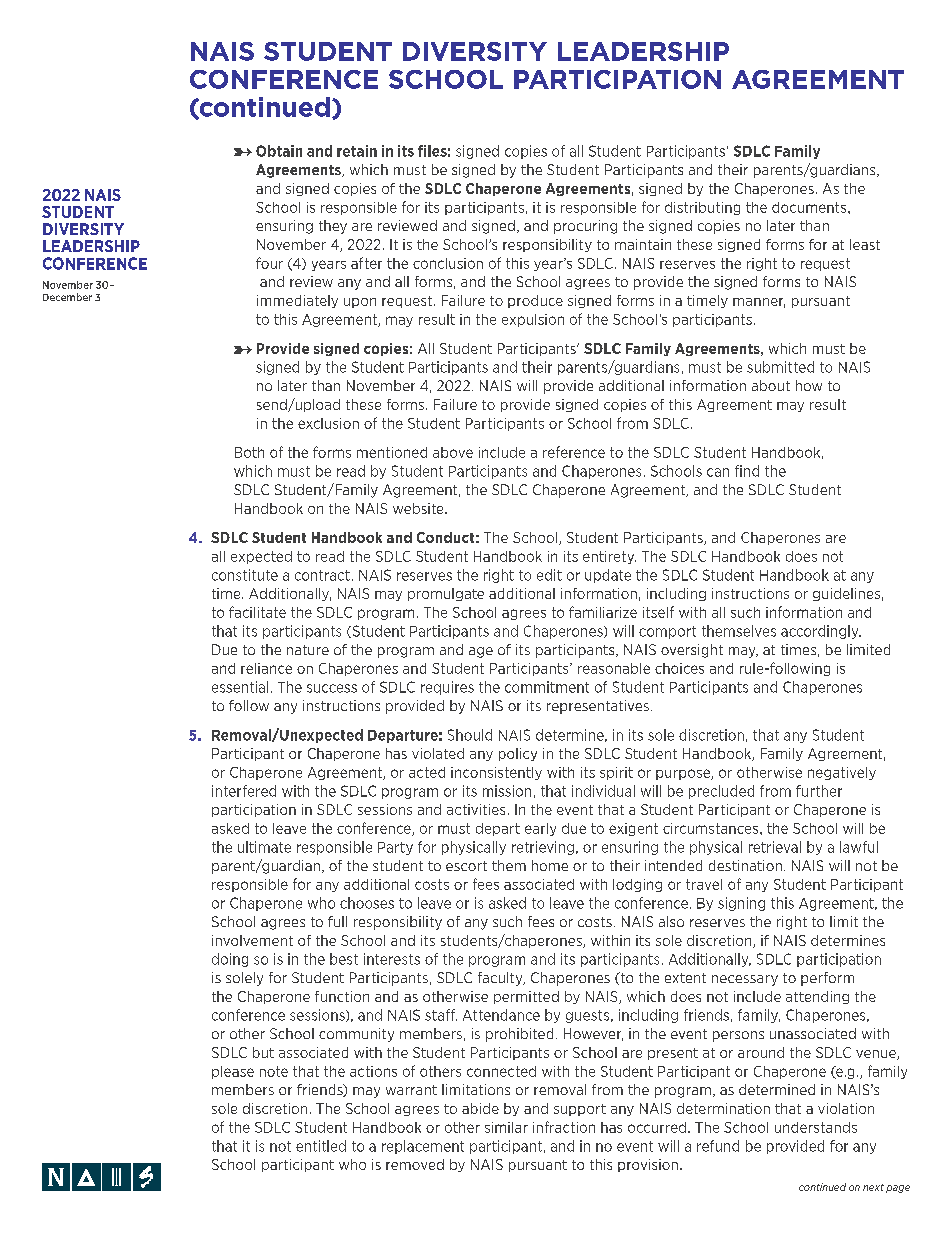  I want to click on procuring, so click(585, 227).
